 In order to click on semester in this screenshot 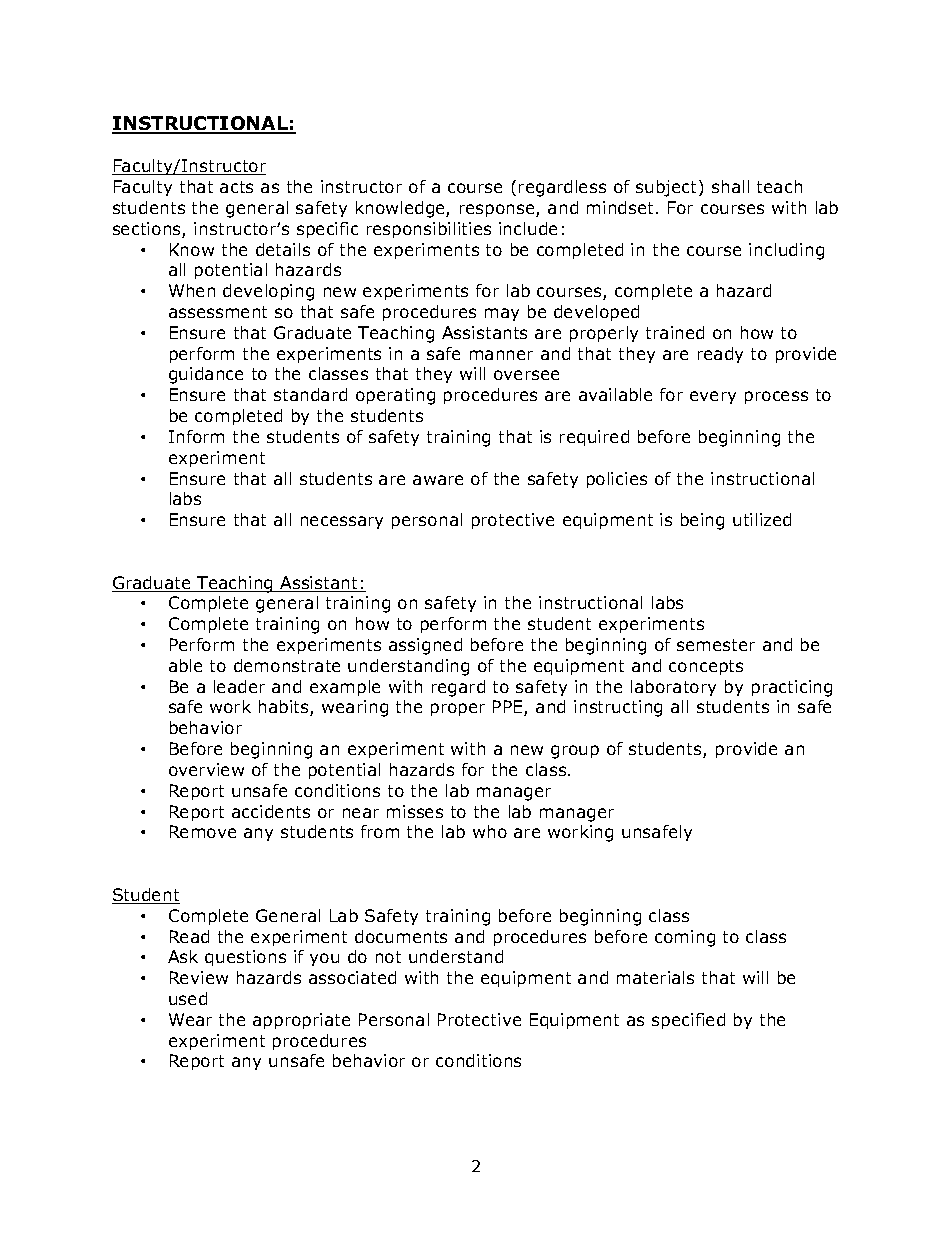, I will do `click(716, 645)`.
